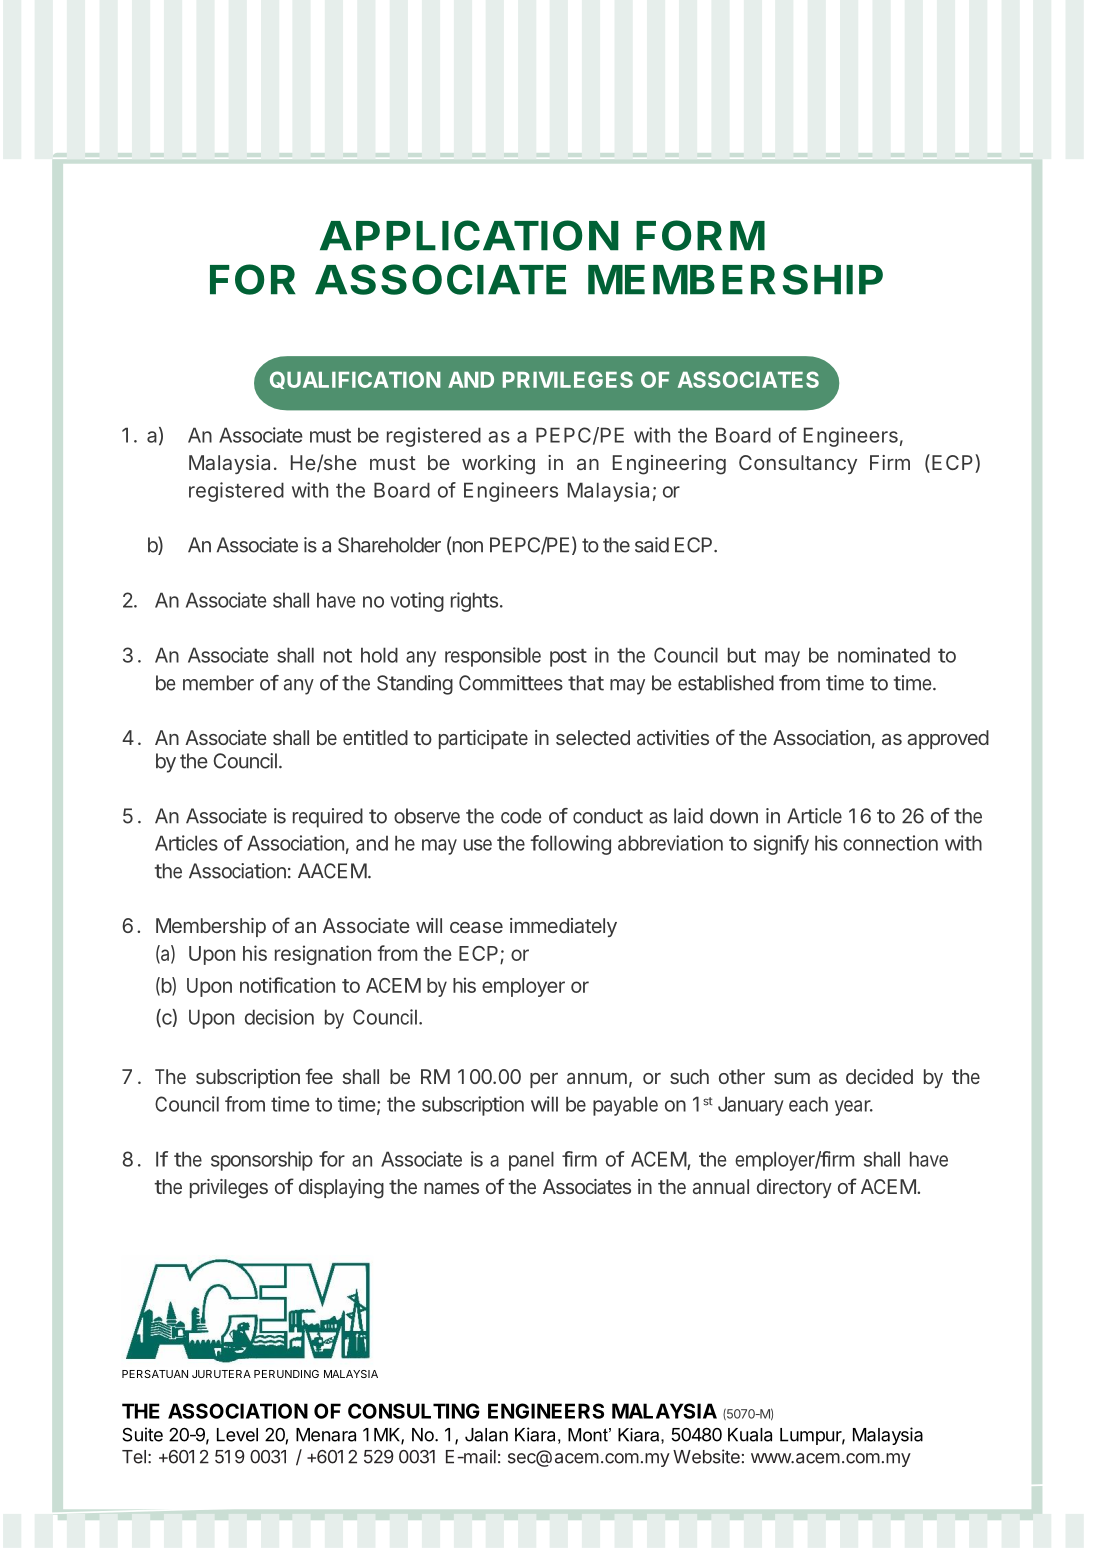 The width and height of the screenshot is (1094, 1548). I want to click on Level, so click(237, 1435).
